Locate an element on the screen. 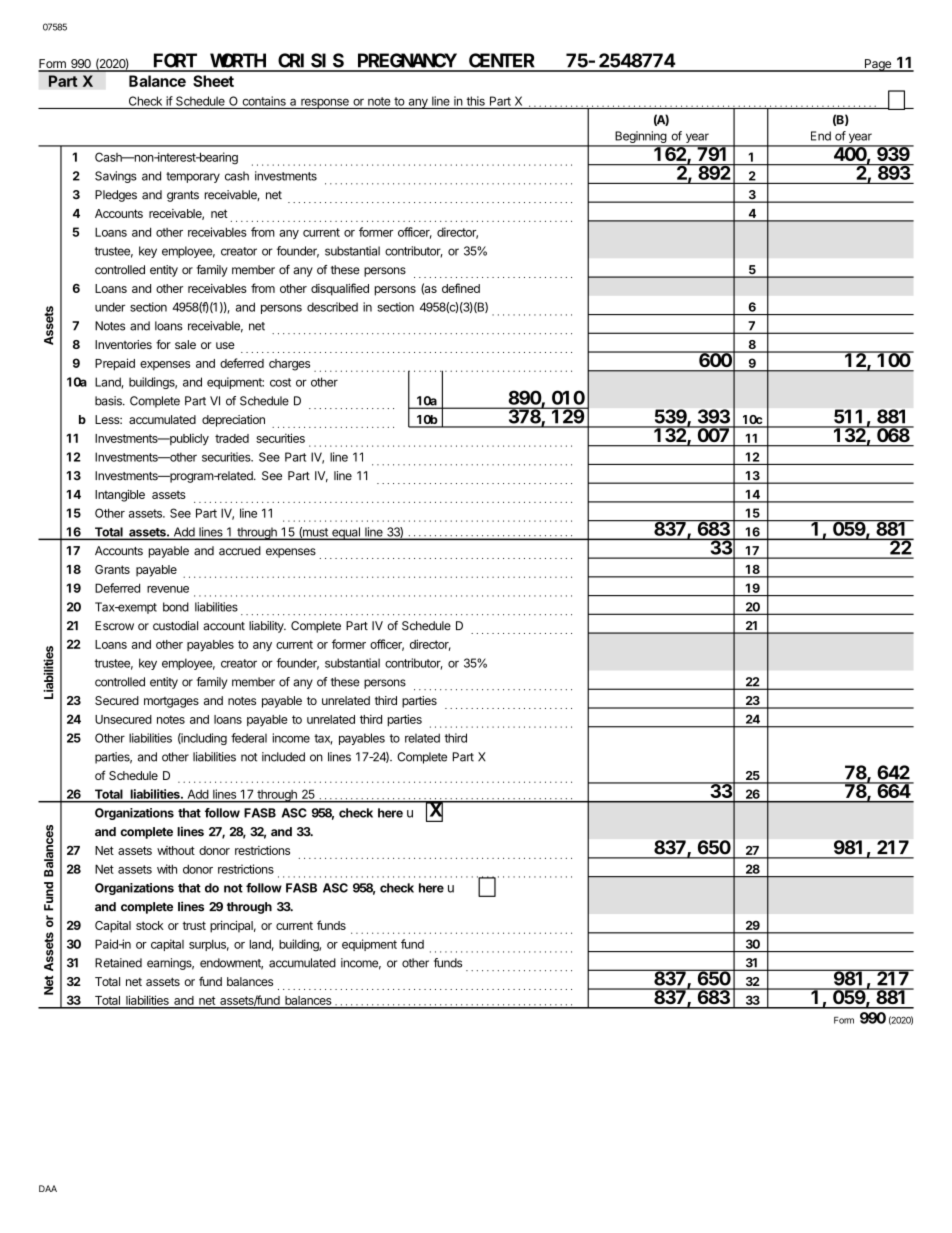  Retained is located at coordinates (118, 963).
